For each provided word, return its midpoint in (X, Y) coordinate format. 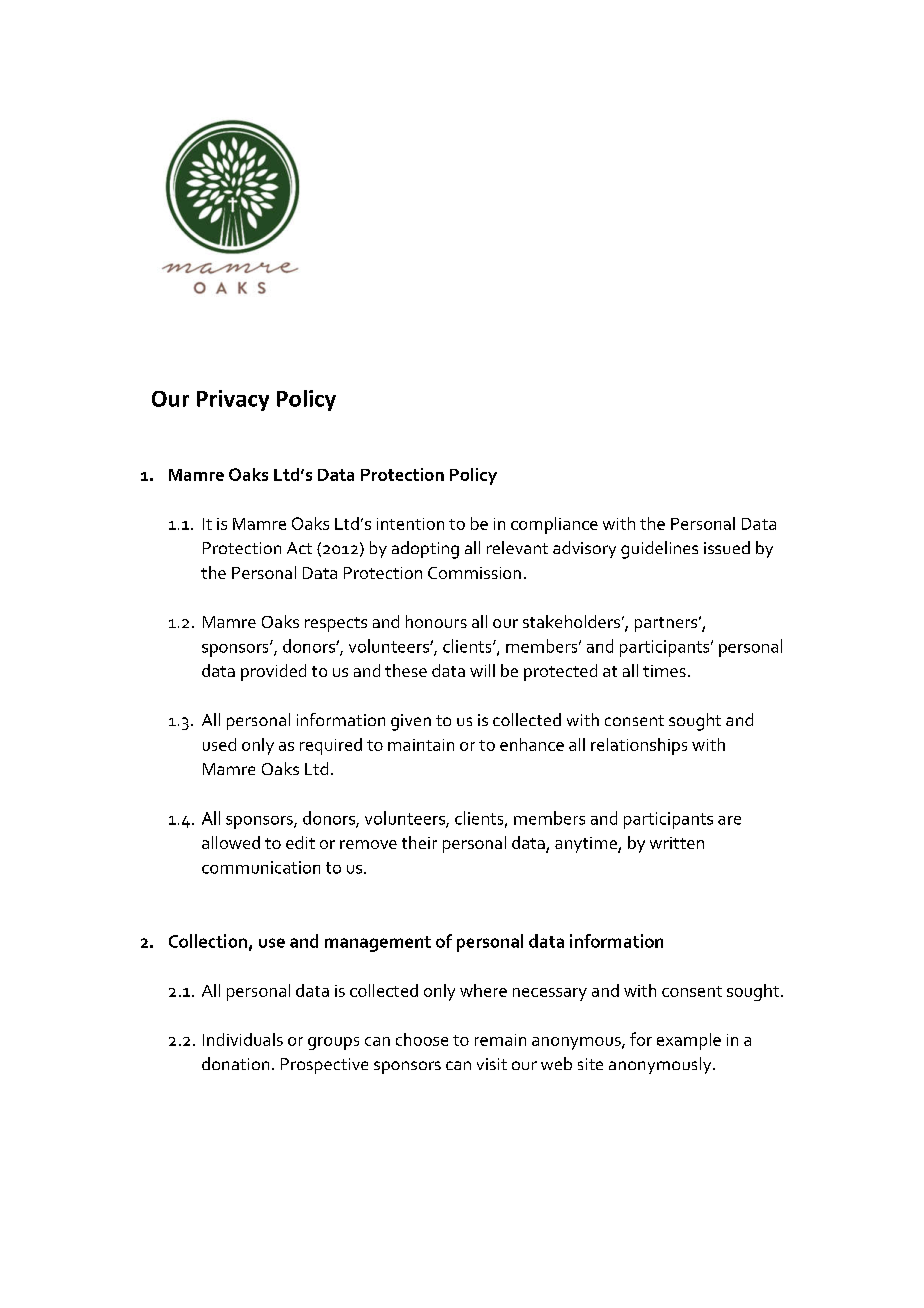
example (689, 1041)
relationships (639, 746)
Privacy (233, 400)
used (219, 744)
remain (500, 1040)
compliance (554, 525)
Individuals (243, 1039)
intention (410, 524)
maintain (421, 745)
